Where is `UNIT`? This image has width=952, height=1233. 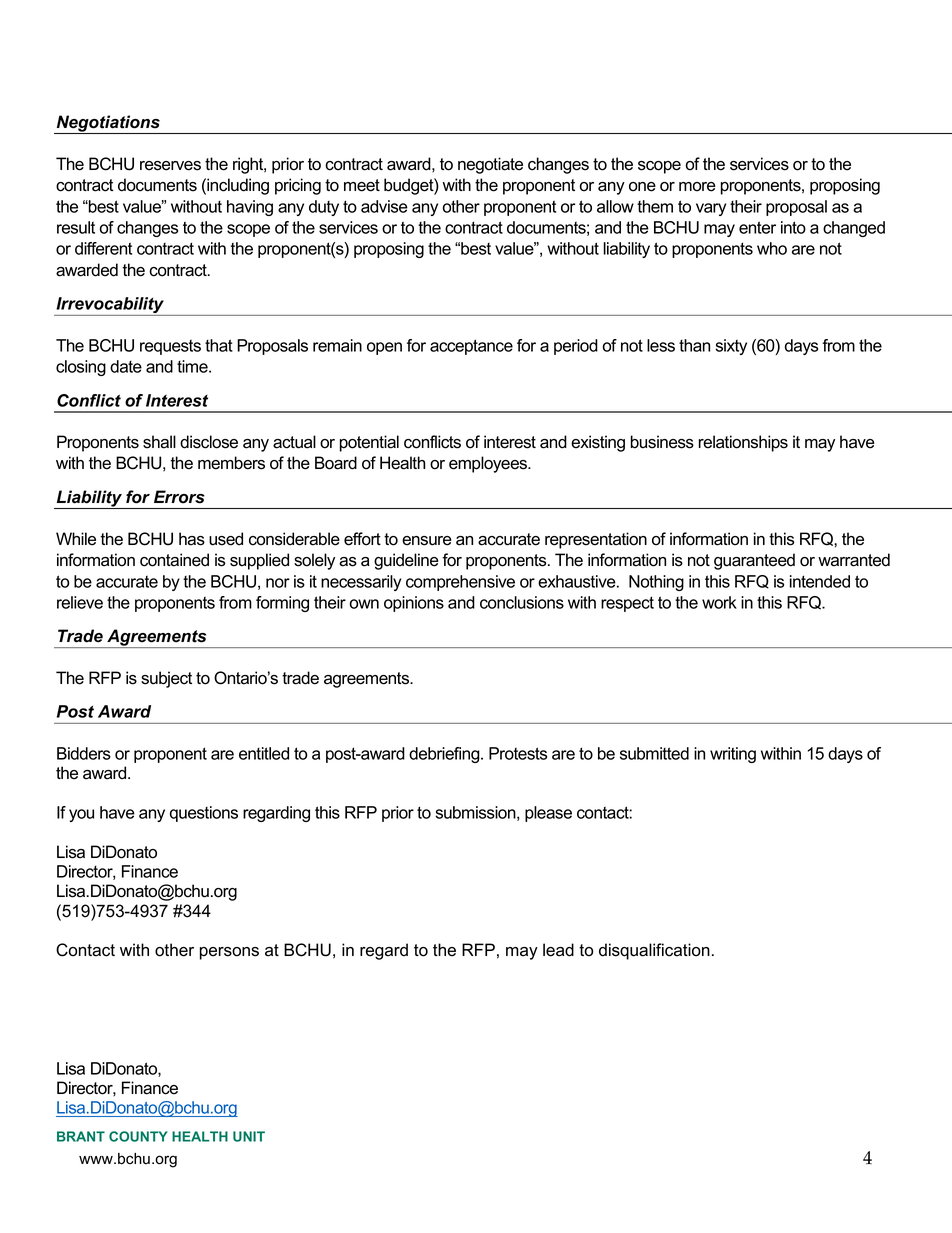
UNIT is located at coordinates (249, 1136).
